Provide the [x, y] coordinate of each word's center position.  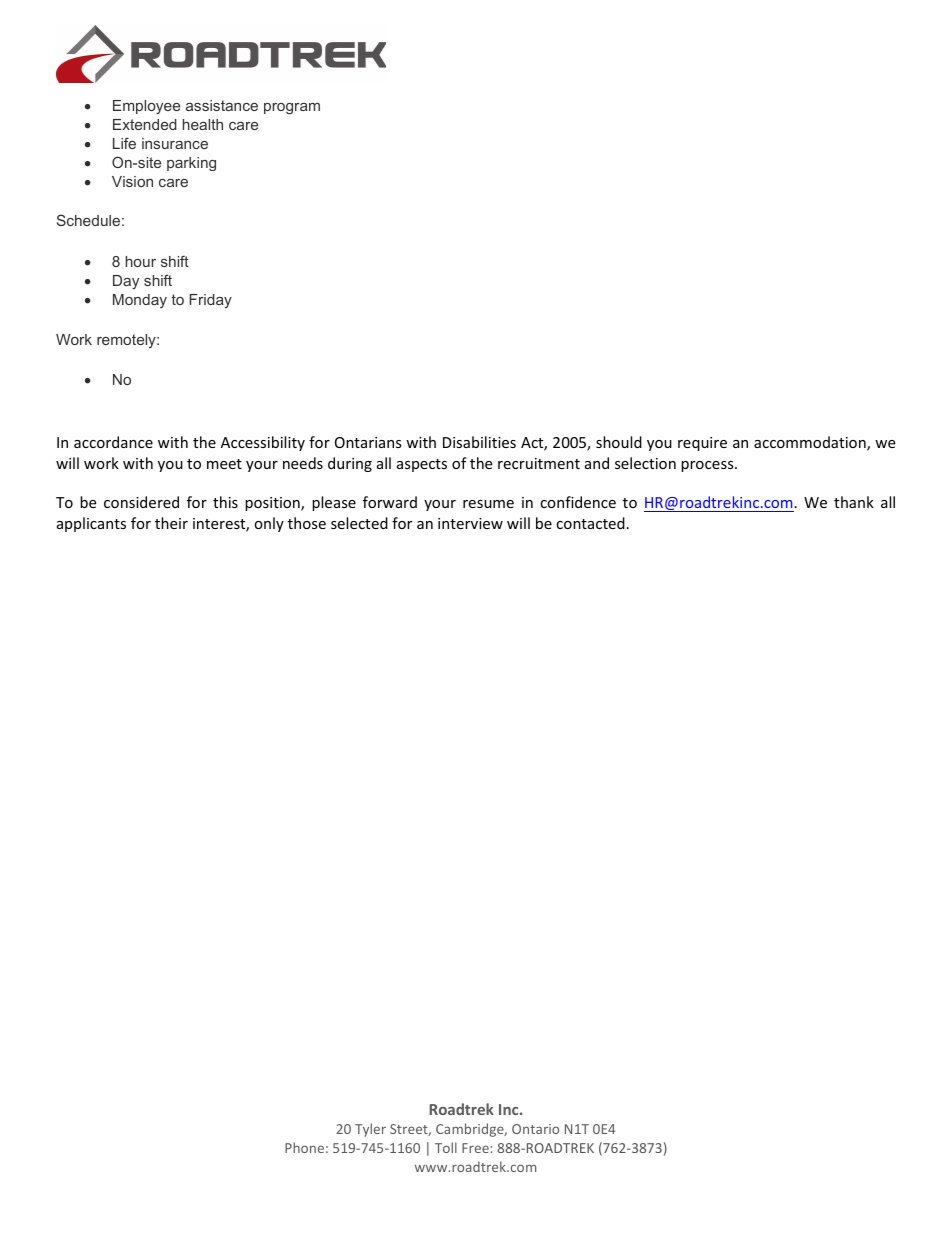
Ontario [535, 1129]
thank [854, 502]
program [292, 109]
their [171, 523]
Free [475, 1148]
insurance [175, 143]
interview [470, 523]
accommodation [811, 443]
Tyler [370, 1130]
